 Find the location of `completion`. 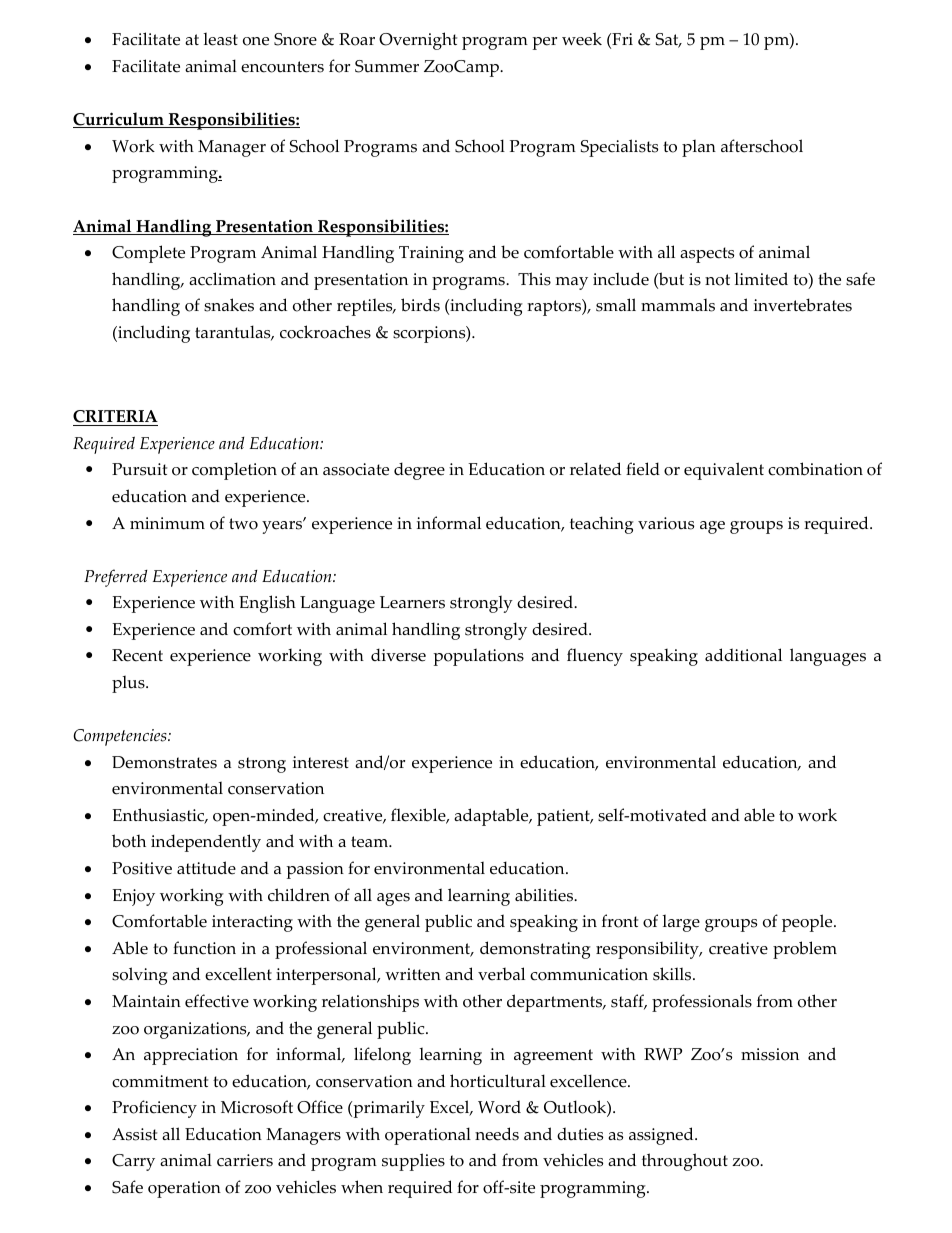

completion is located at coordinates (234, 471).
